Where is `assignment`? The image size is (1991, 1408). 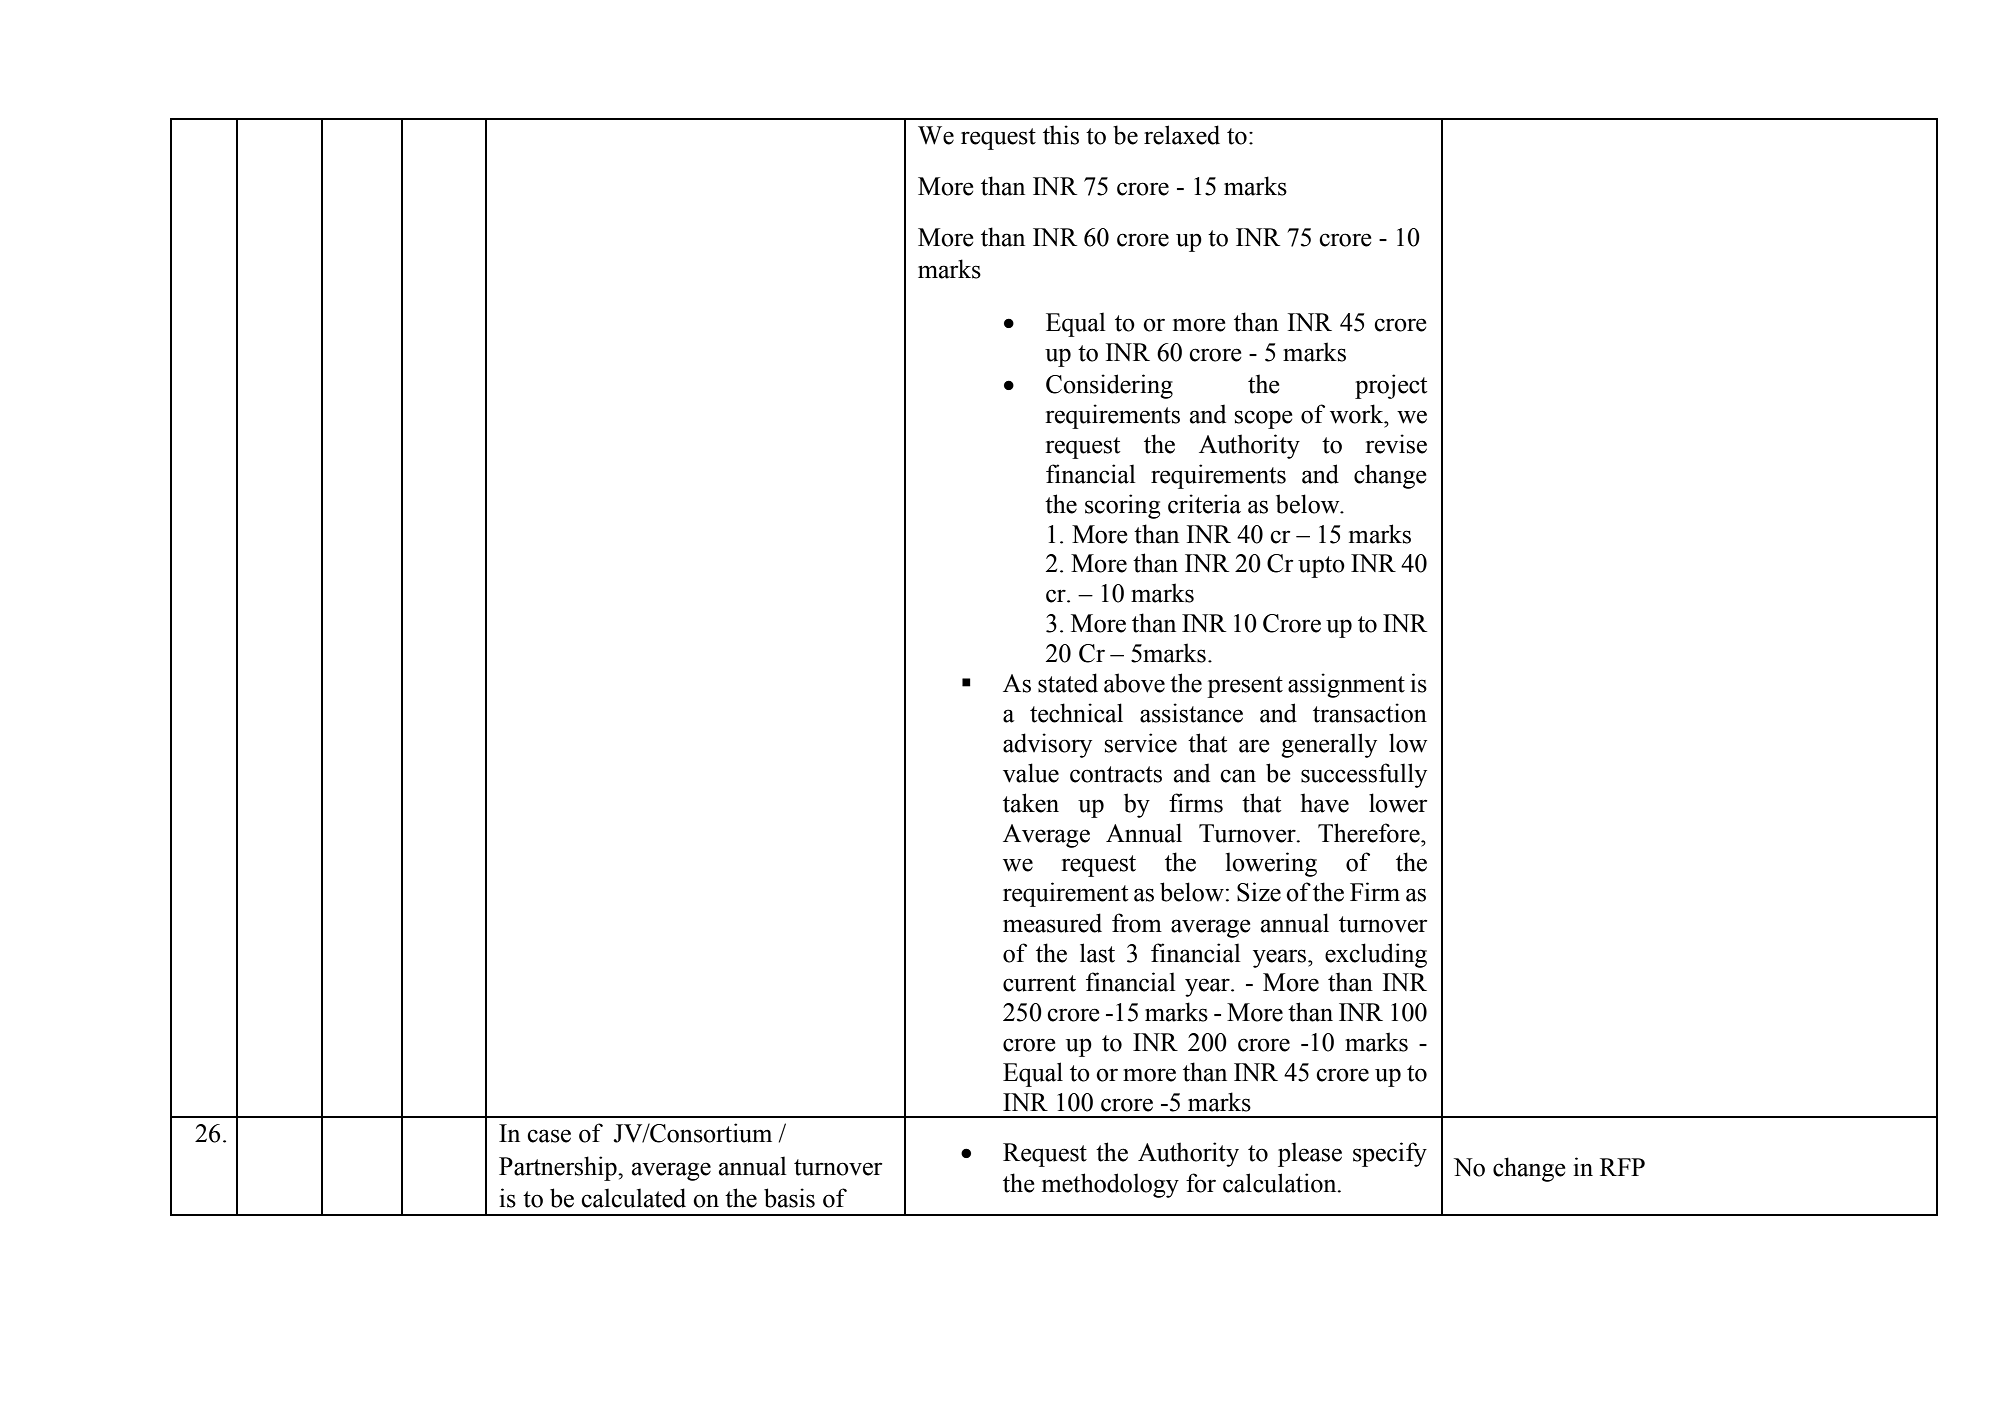 assignment is located at coordinates (1346, 685).
